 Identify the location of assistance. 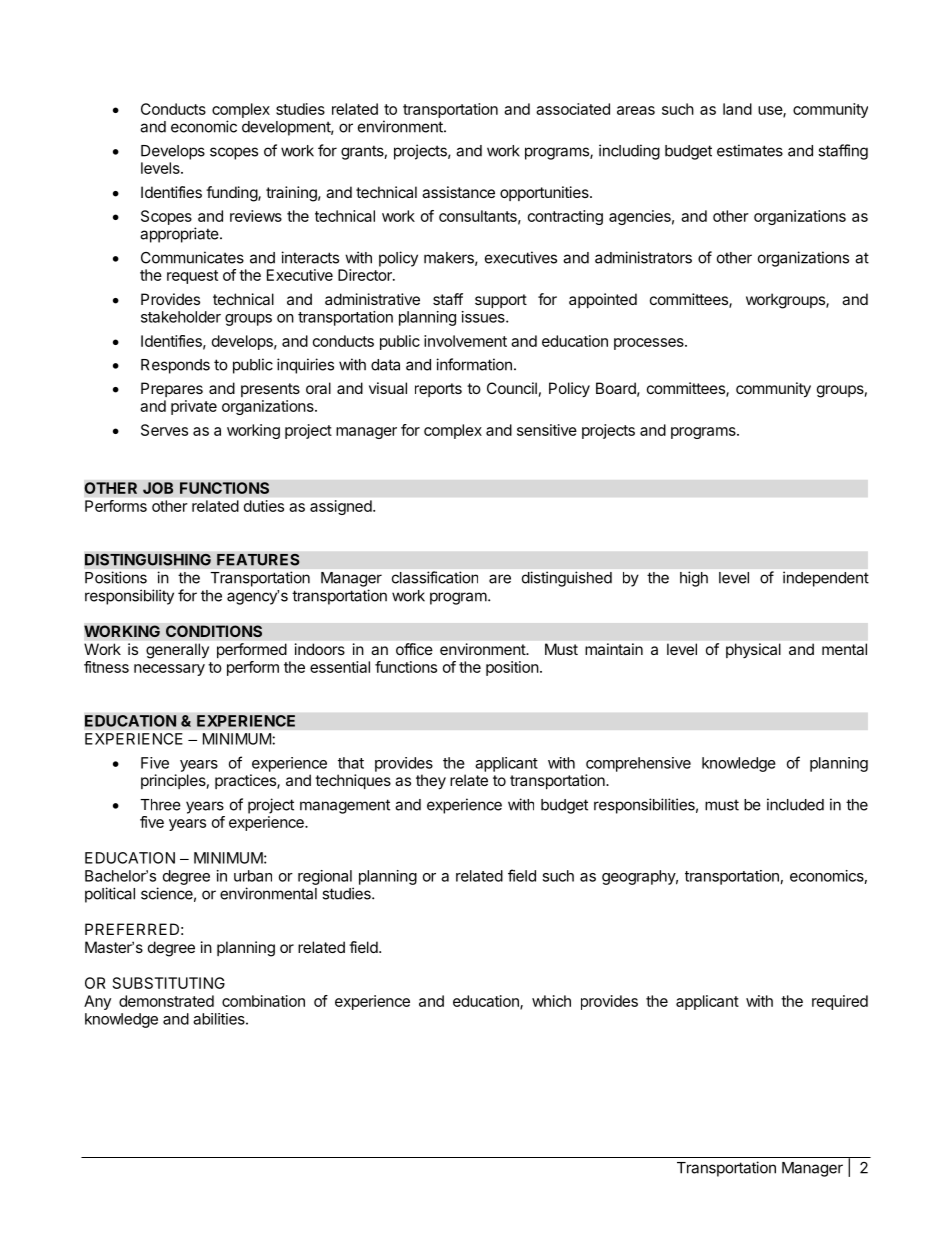
(458, 192).
